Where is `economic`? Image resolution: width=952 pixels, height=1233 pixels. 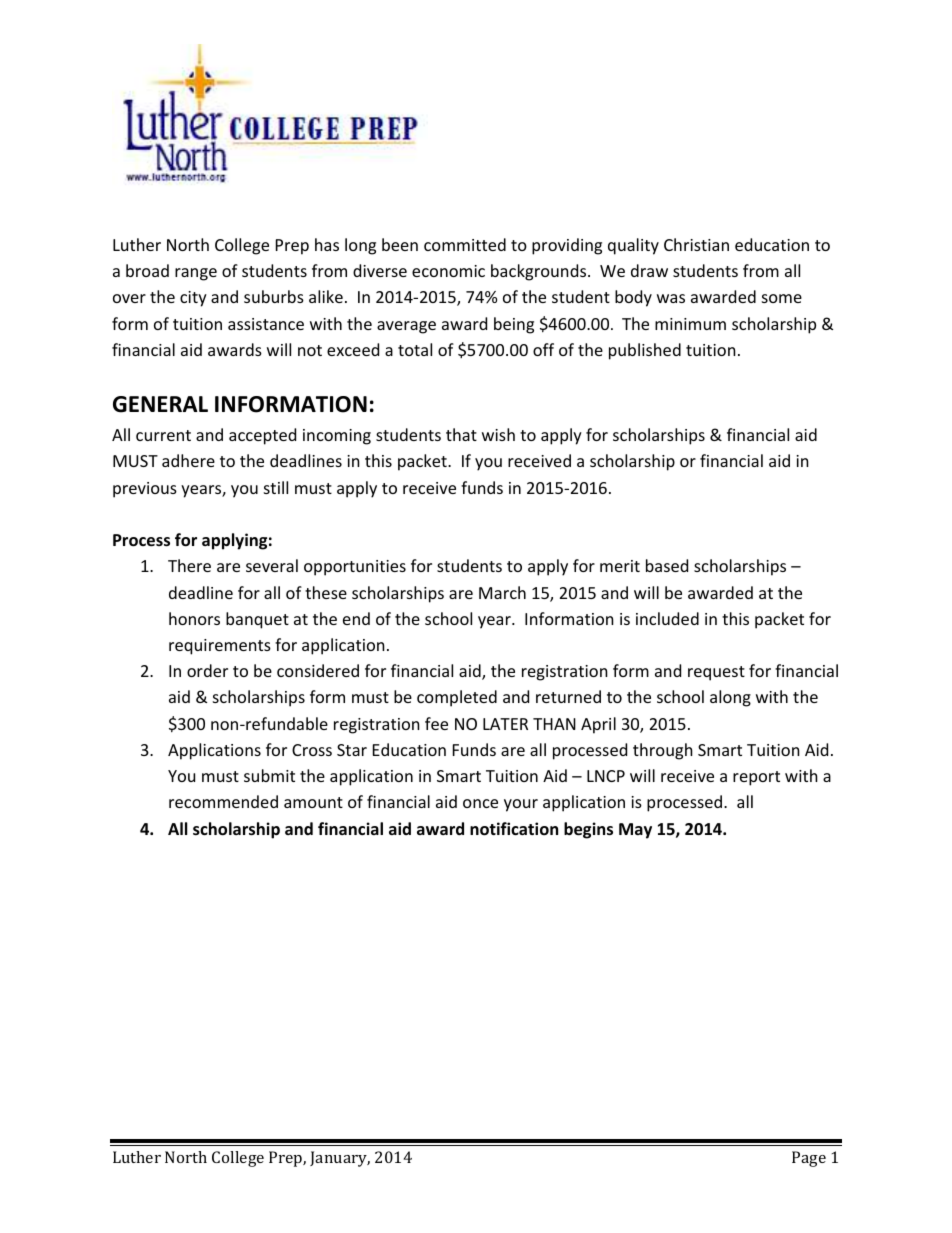 economic is located at coordinates (448, 271).
